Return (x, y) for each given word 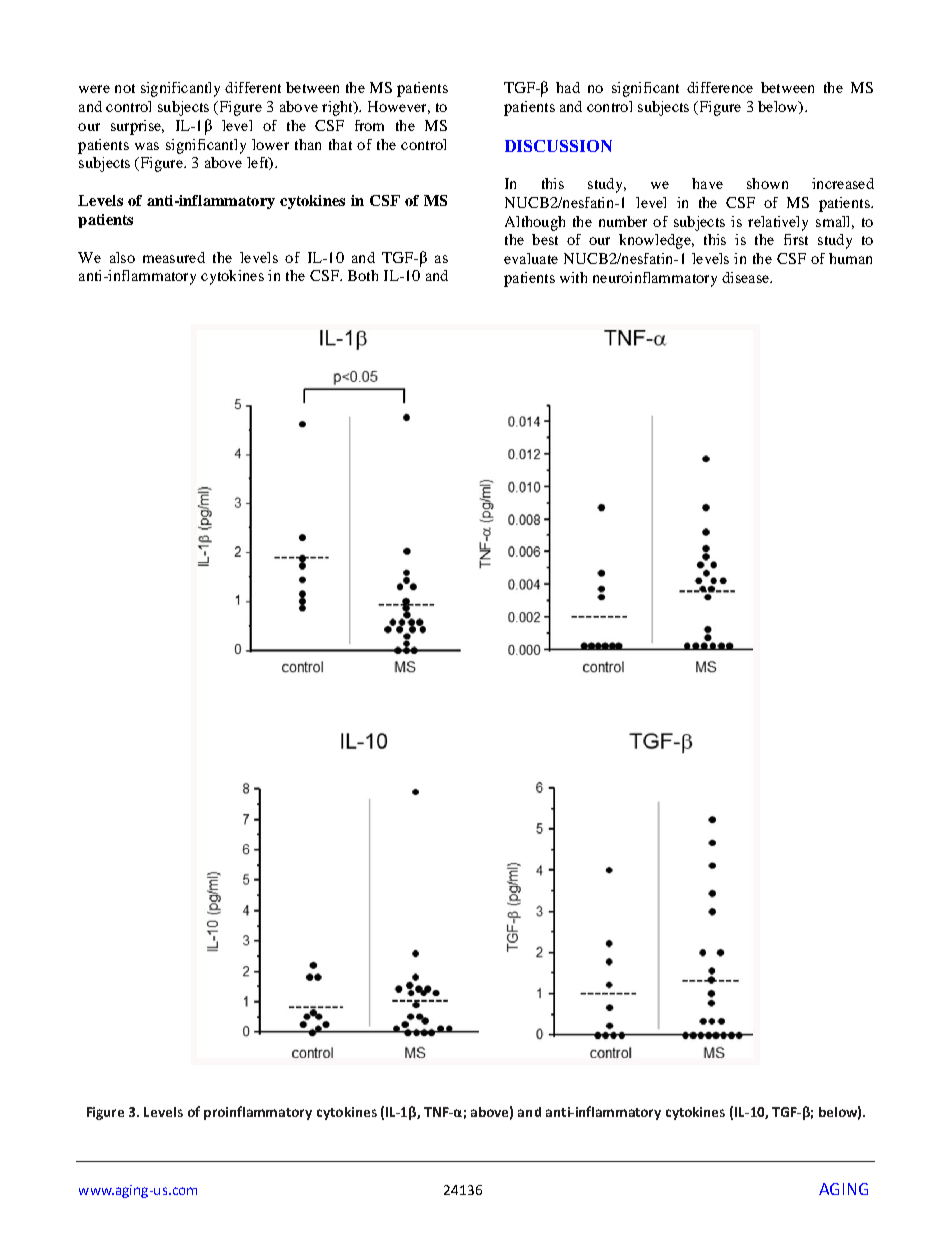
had (568, 87)
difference (720, 87)
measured (174, 257)
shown (767, 183)
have (707, 183)
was (147, 146)
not (125, 88)
